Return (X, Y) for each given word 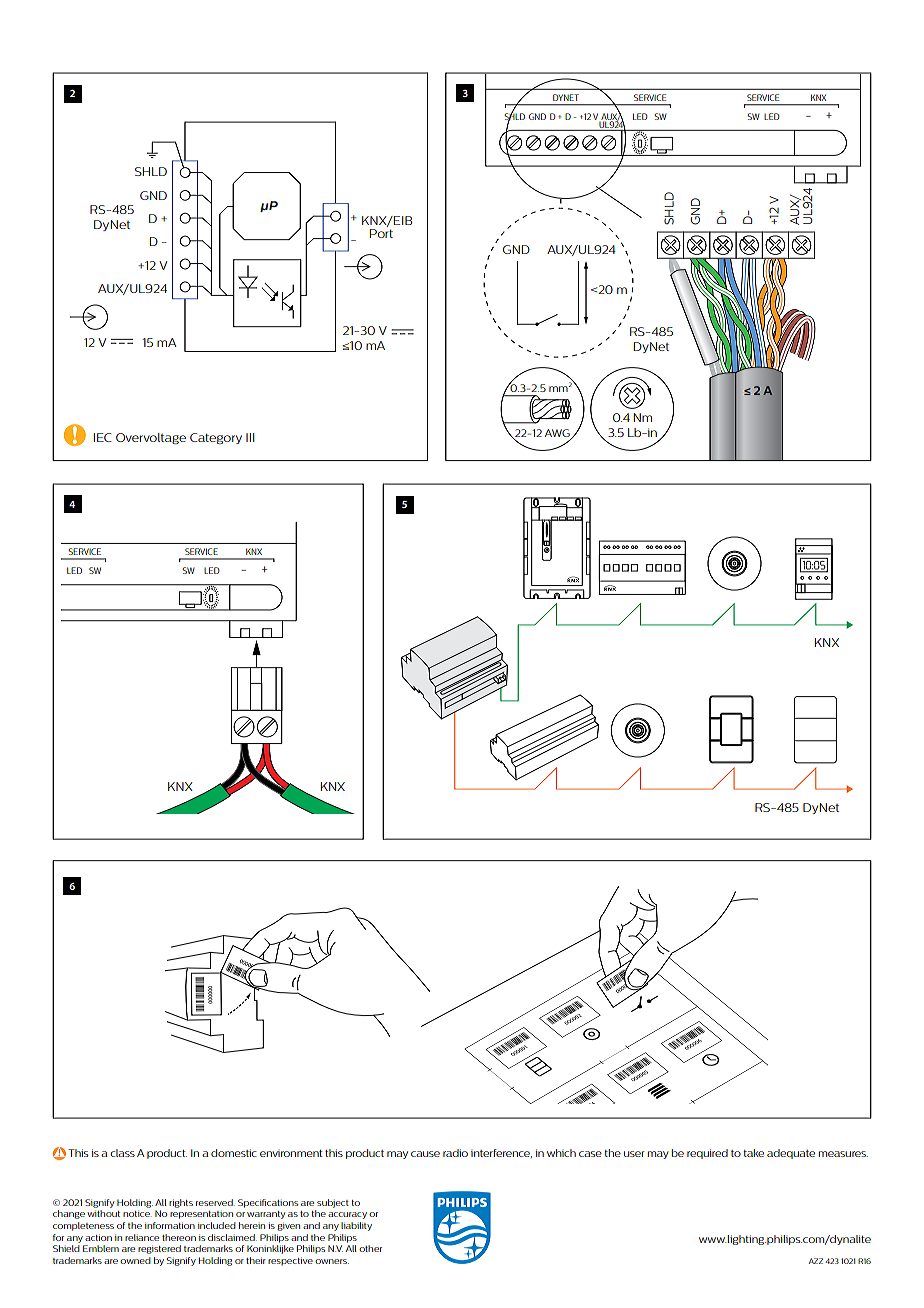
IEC (103, 437)
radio (455, 1153)
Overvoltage (151, 438)
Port (381, 233)
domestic (234, 1153)
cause (425, 1154)
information (170, 1225)
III (250, 437)
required (707, 1154)
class (122, 1153)
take (753, 1153)
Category (216, 438)
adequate (791, 1154)
